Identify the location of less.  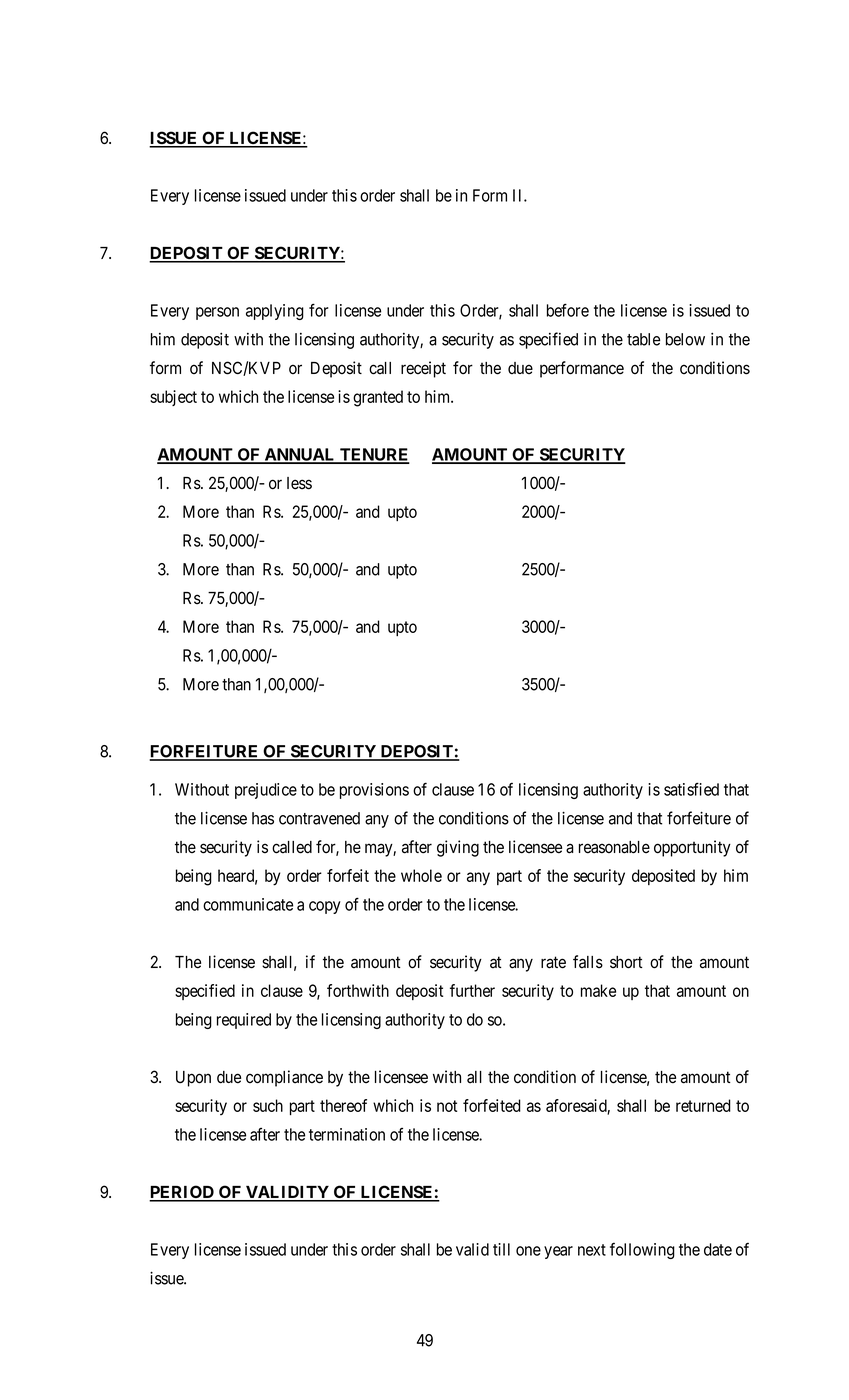
(299, 483).
